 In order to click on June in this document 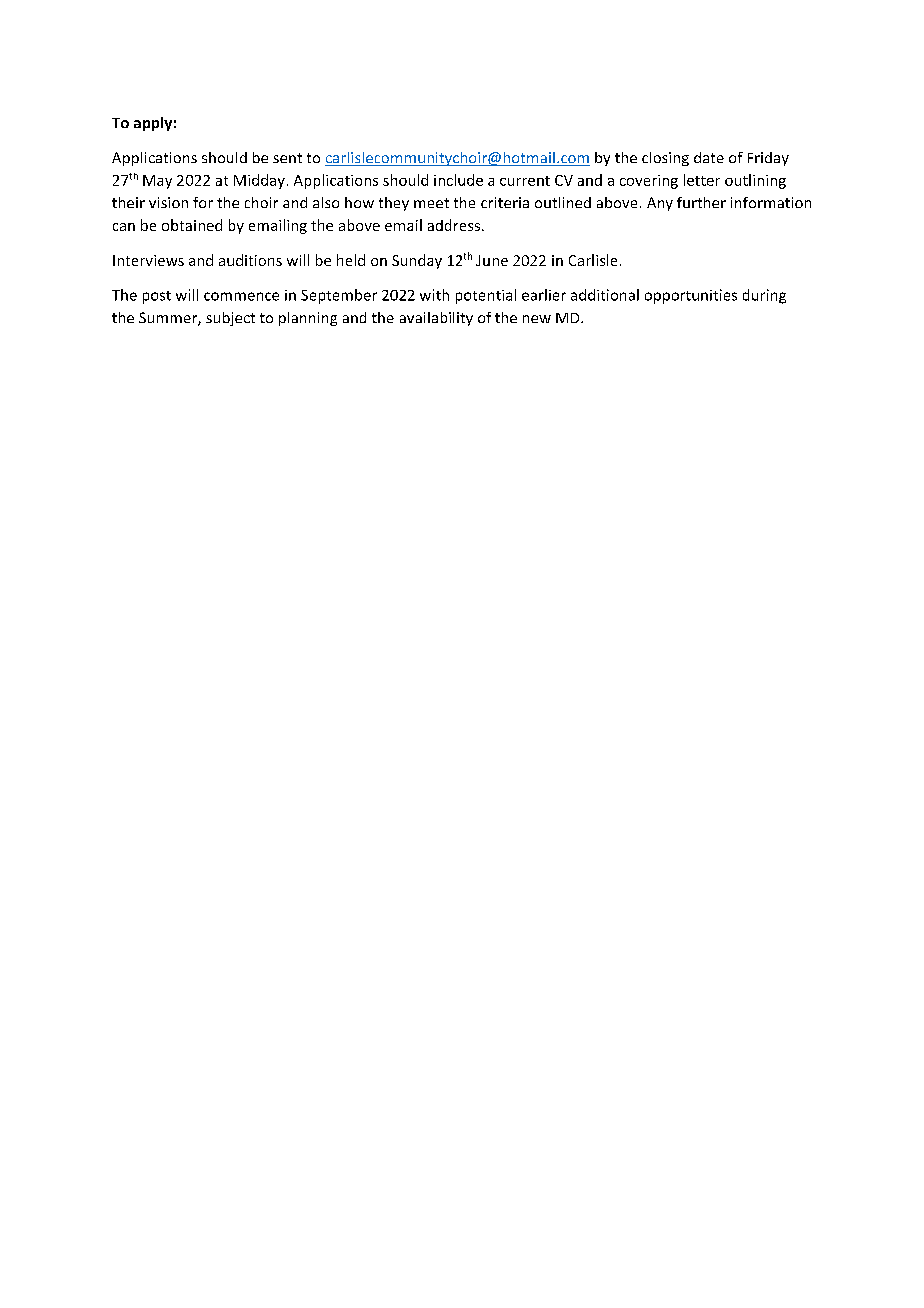, I will do `click(492, 260)`.
